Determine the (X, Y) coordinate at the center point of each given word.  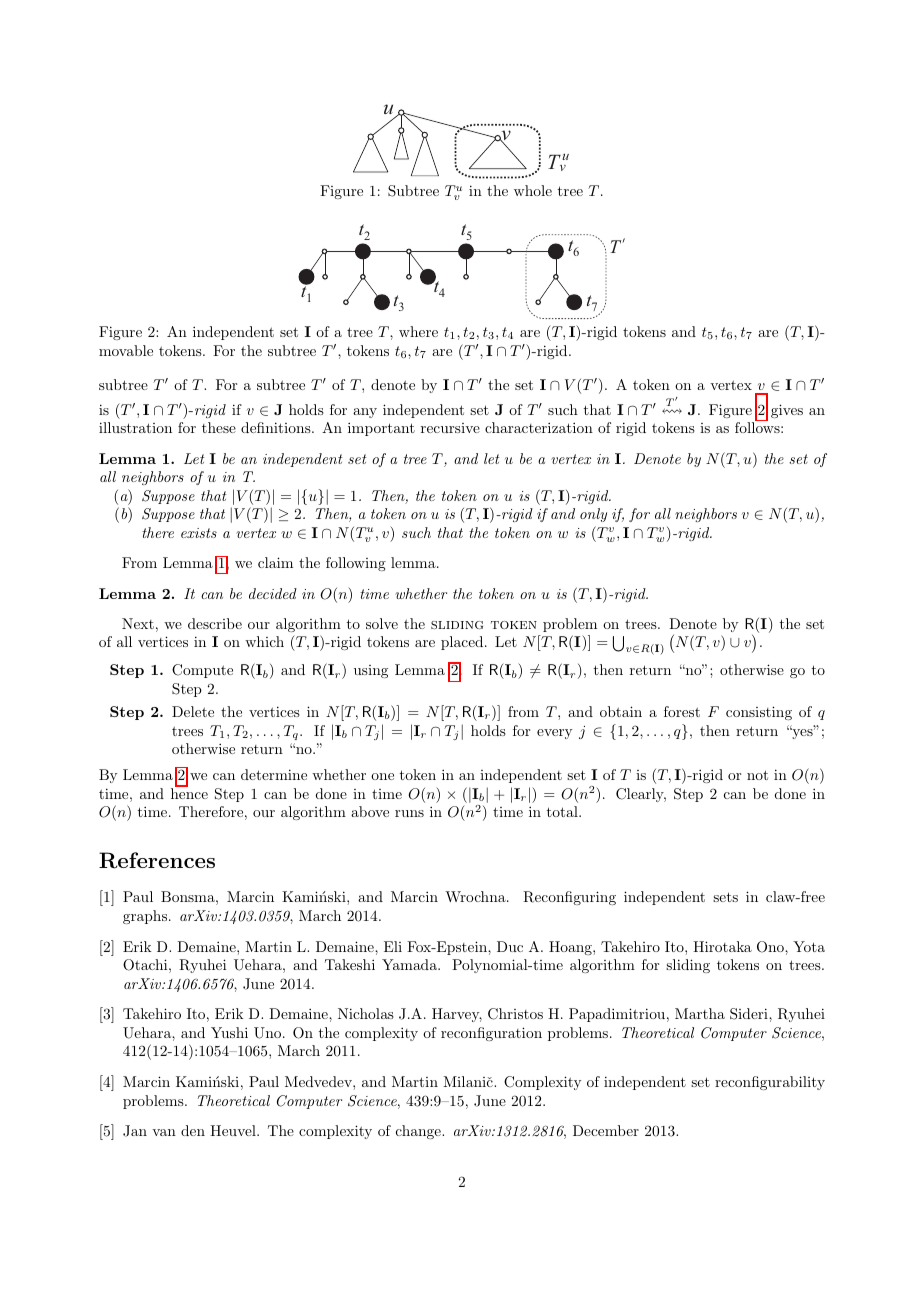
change (419, 1132)
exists (199, 533)
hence (189, 792)
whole (533, 190)
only (593, 515)
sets (725, 897)
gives (787, 411)
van (164, 1132)
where (418, 331)
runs (409, 813)
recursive (450, 428)
